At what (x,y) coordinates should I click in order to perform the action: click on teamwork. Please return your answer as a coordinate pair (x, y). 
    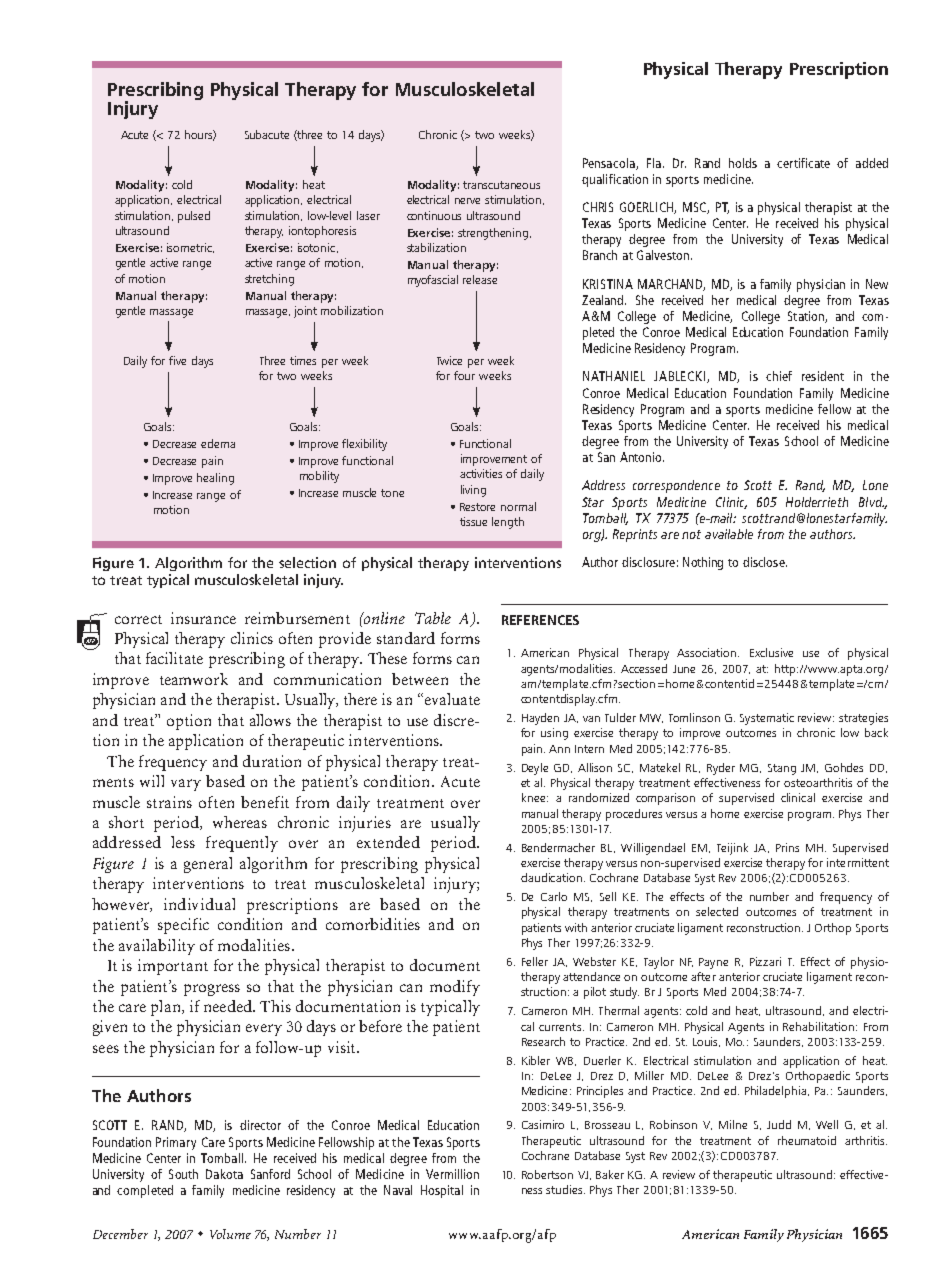
    Looking at the image, I should click on (194, 679).
